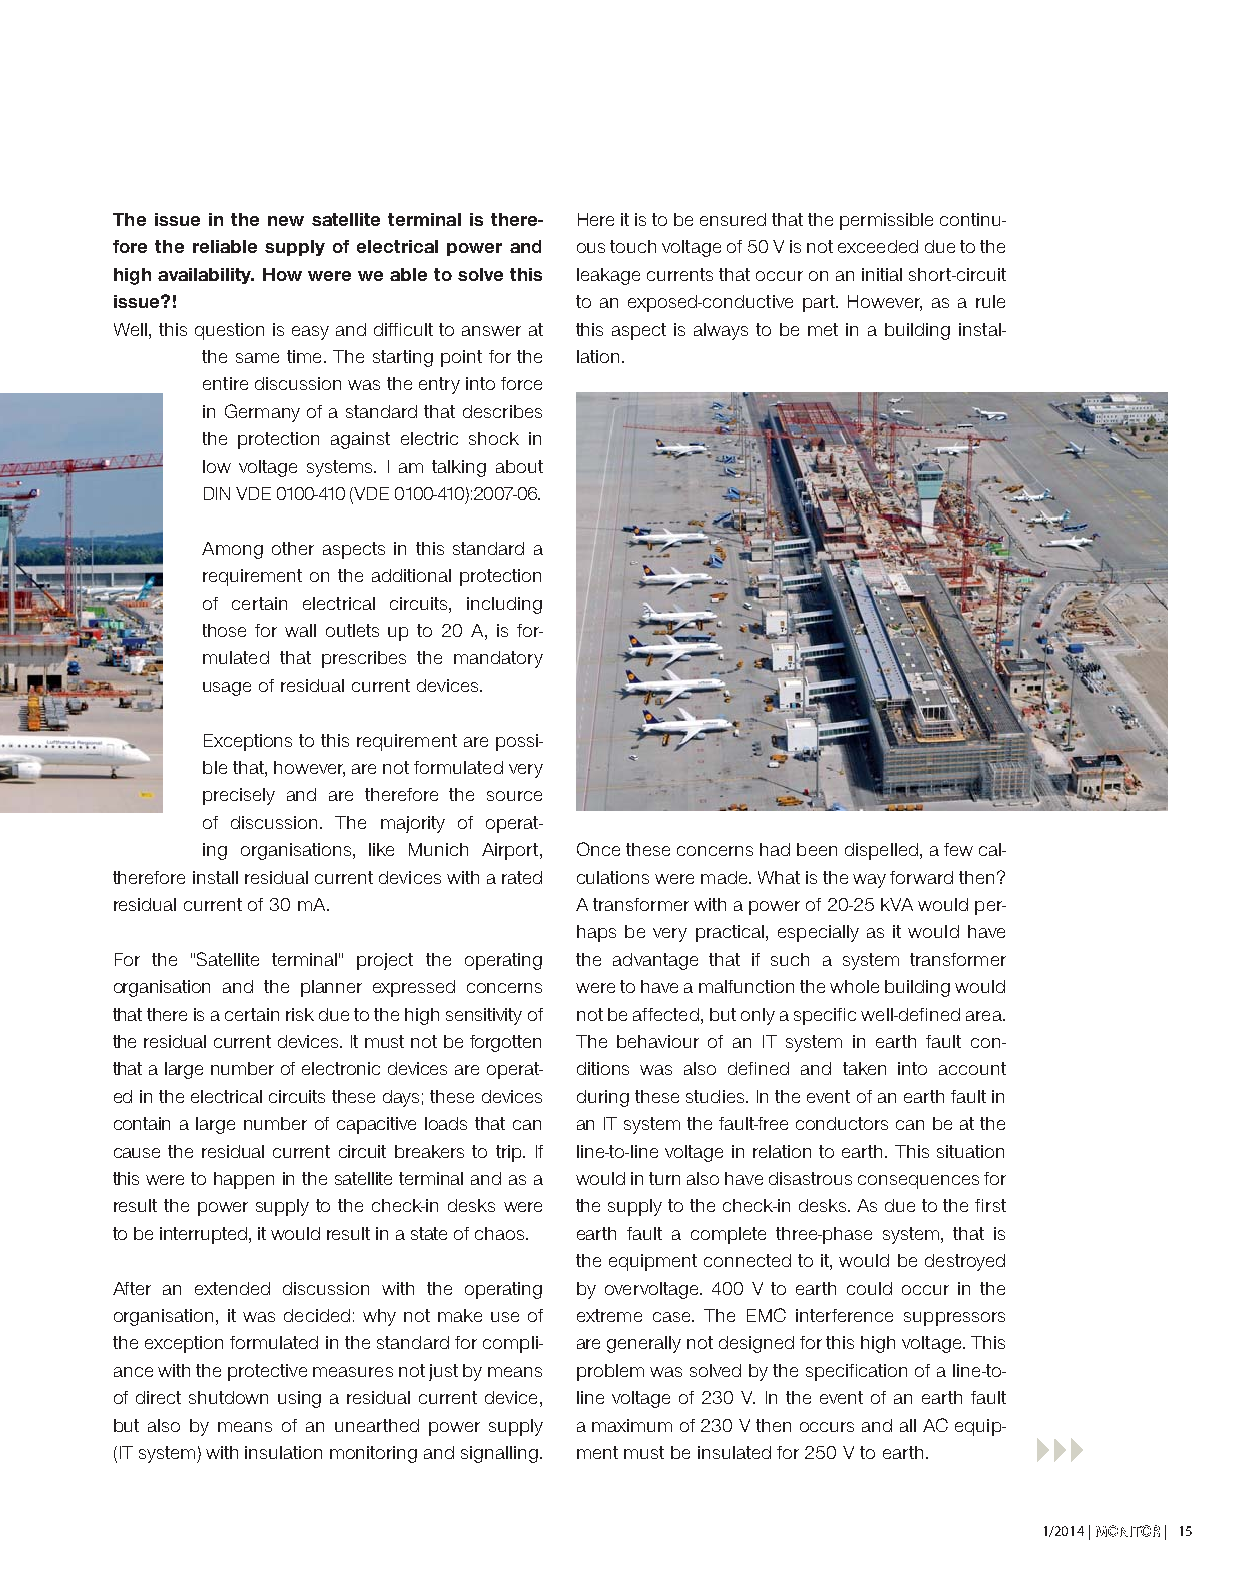  I want to click on trip, so click(510, 1153).
